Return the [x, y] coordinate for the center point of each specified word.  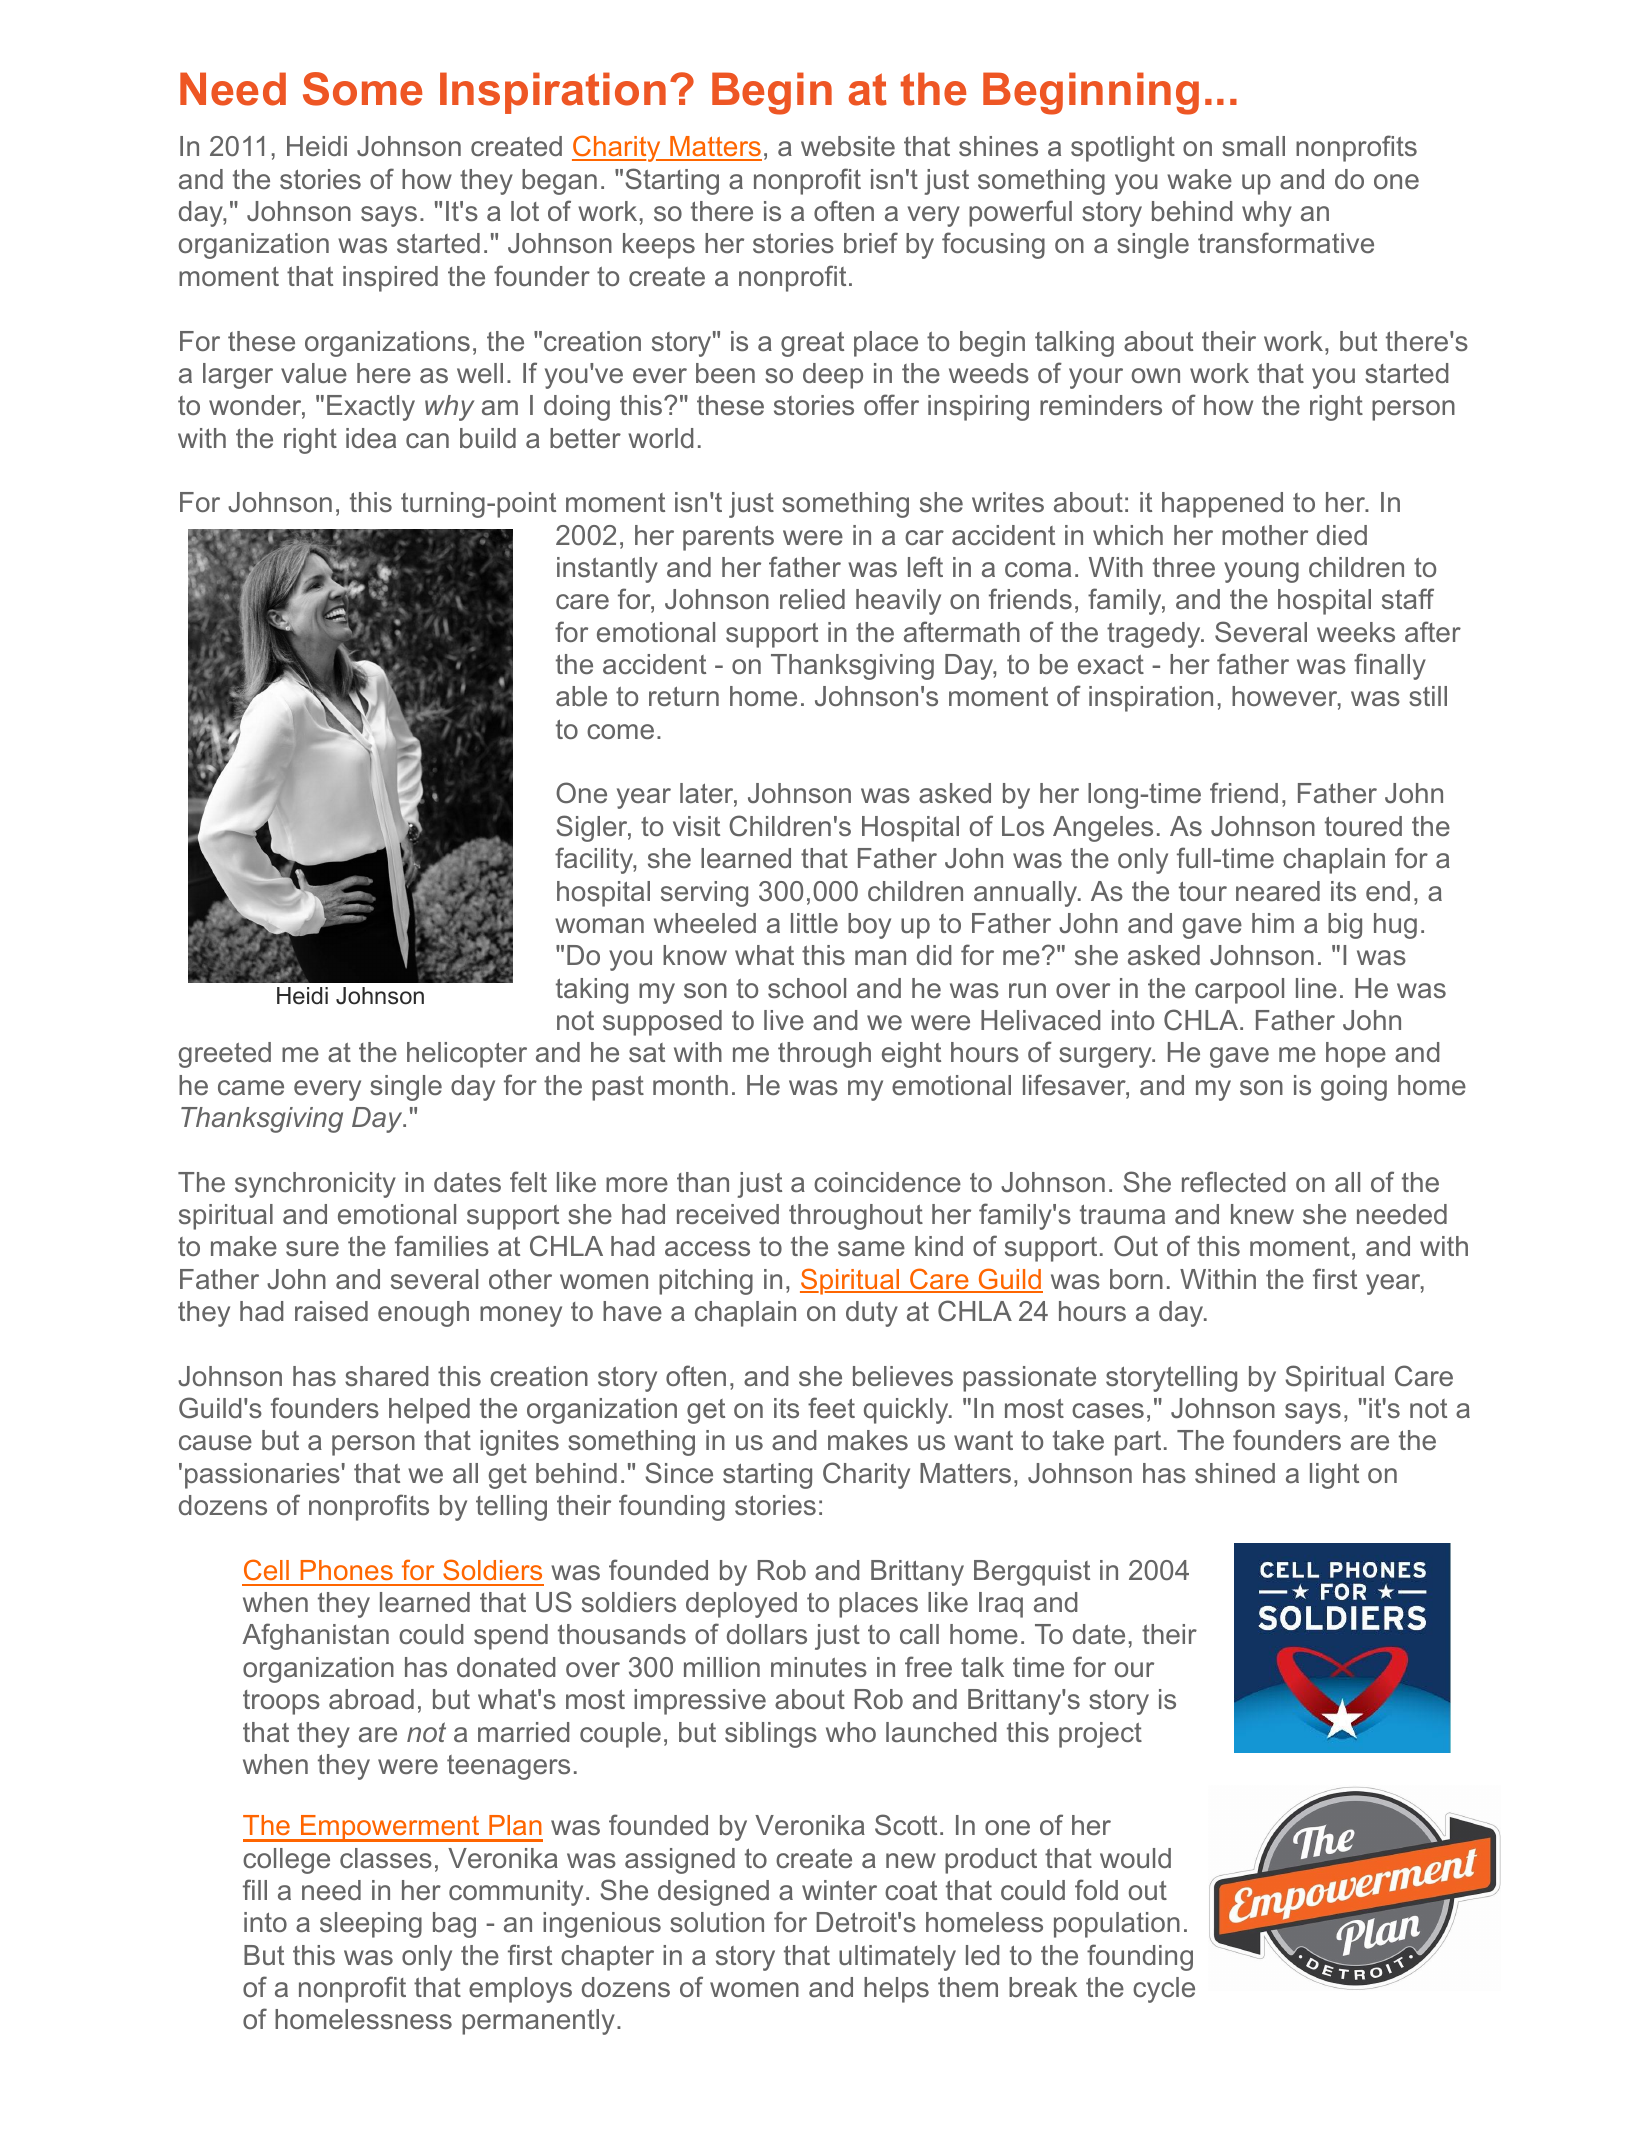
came [251, 1087]
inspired [390, 279]
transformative [1286, 242]
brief [871, 242]
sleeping [371, 1925]
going [1354, 1088]
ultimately [897, 1958]
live [784, 1020]
